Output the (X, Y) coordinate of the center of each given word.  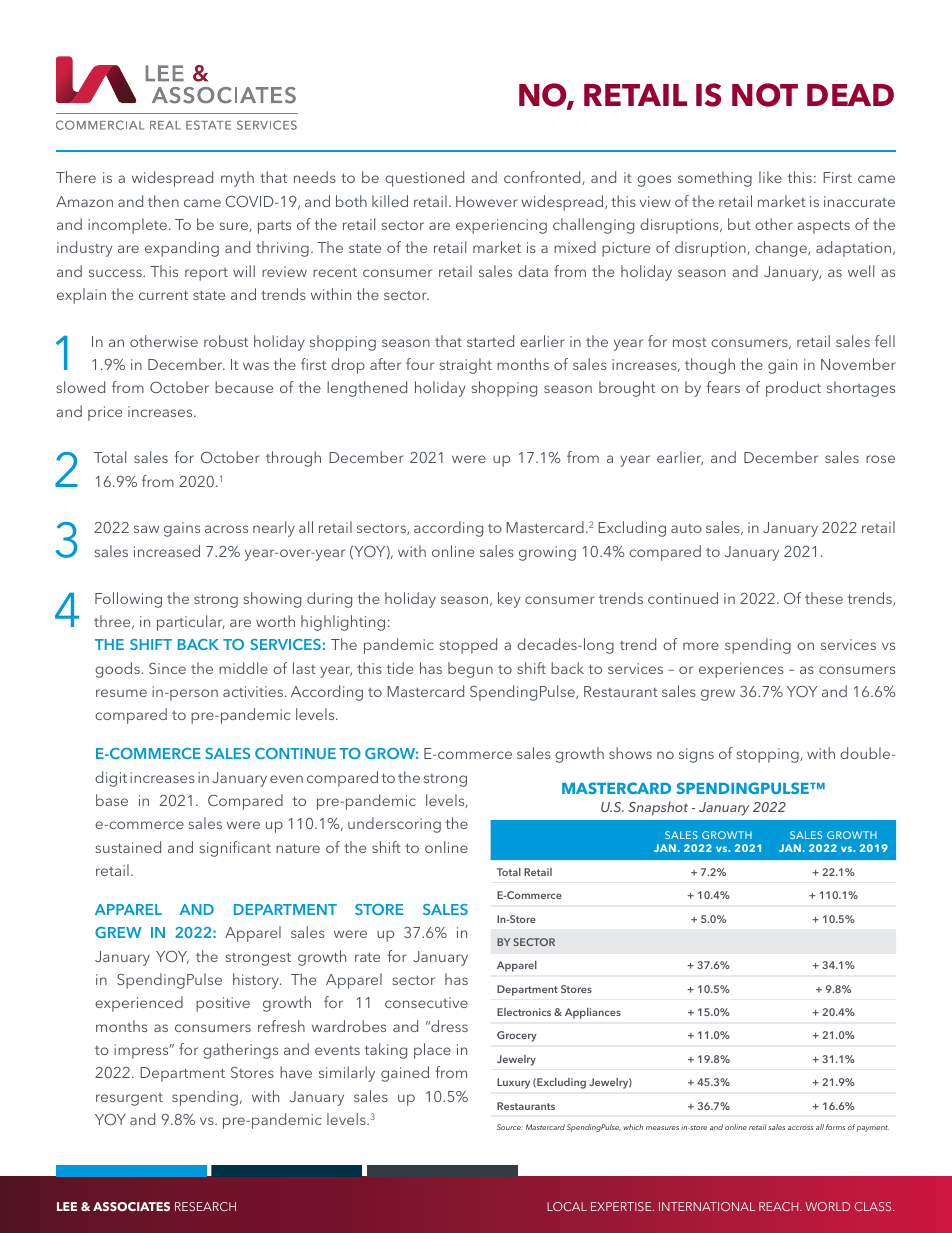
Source (510, 1127)
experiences (741, 670)
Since (167, 668)
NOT (765, 95)
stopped (468, 646)
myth (237, 179)
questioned (424, 179)
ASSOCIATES (131, 1206)
